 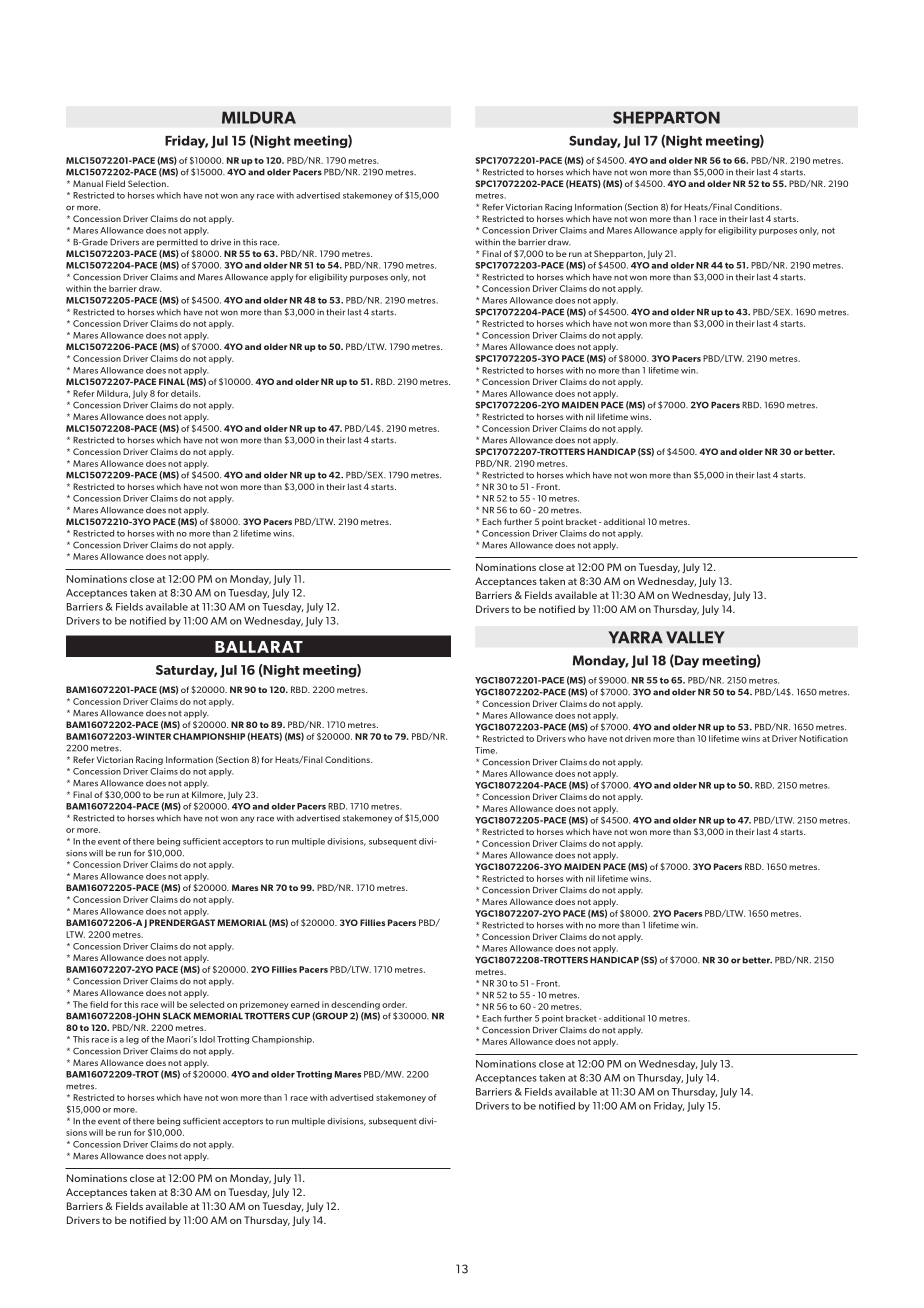 What do you see at coordinates (185, 393) in the screenshot?
I see `details` at bounding box center [185, 393].
